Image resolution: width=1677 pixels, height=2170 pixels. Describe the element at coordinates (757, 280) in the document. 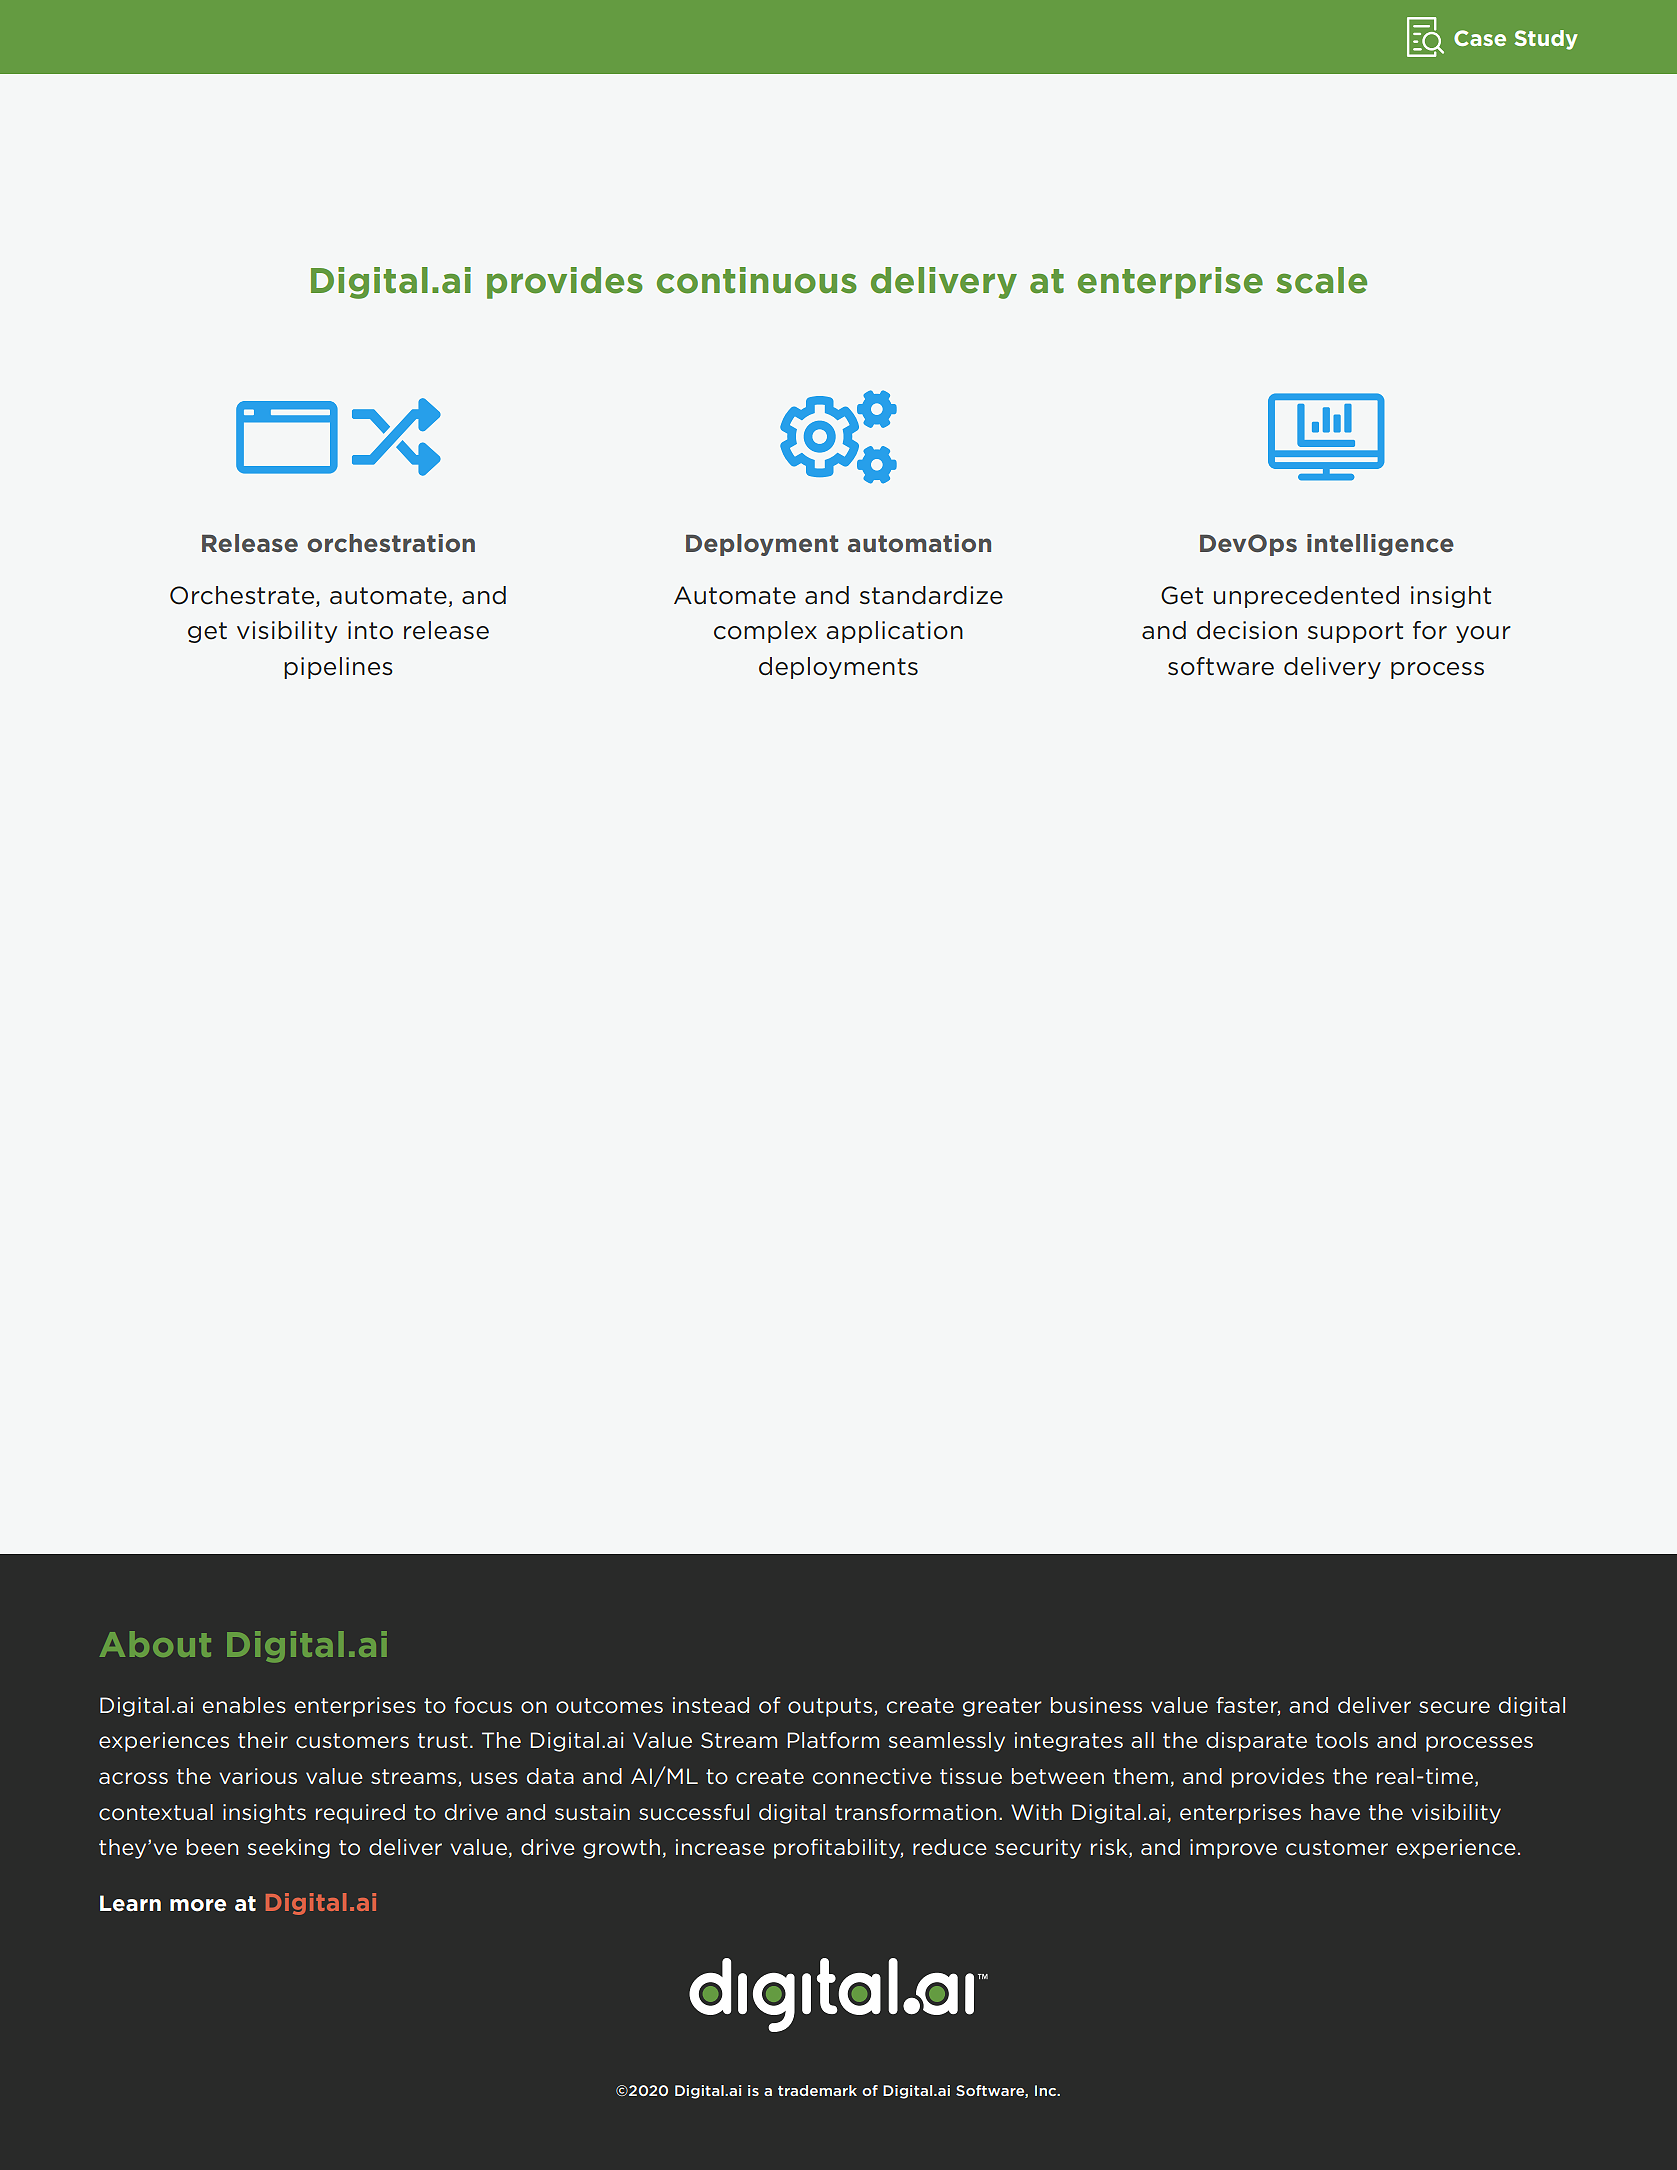

I see `continuous` at that location.
